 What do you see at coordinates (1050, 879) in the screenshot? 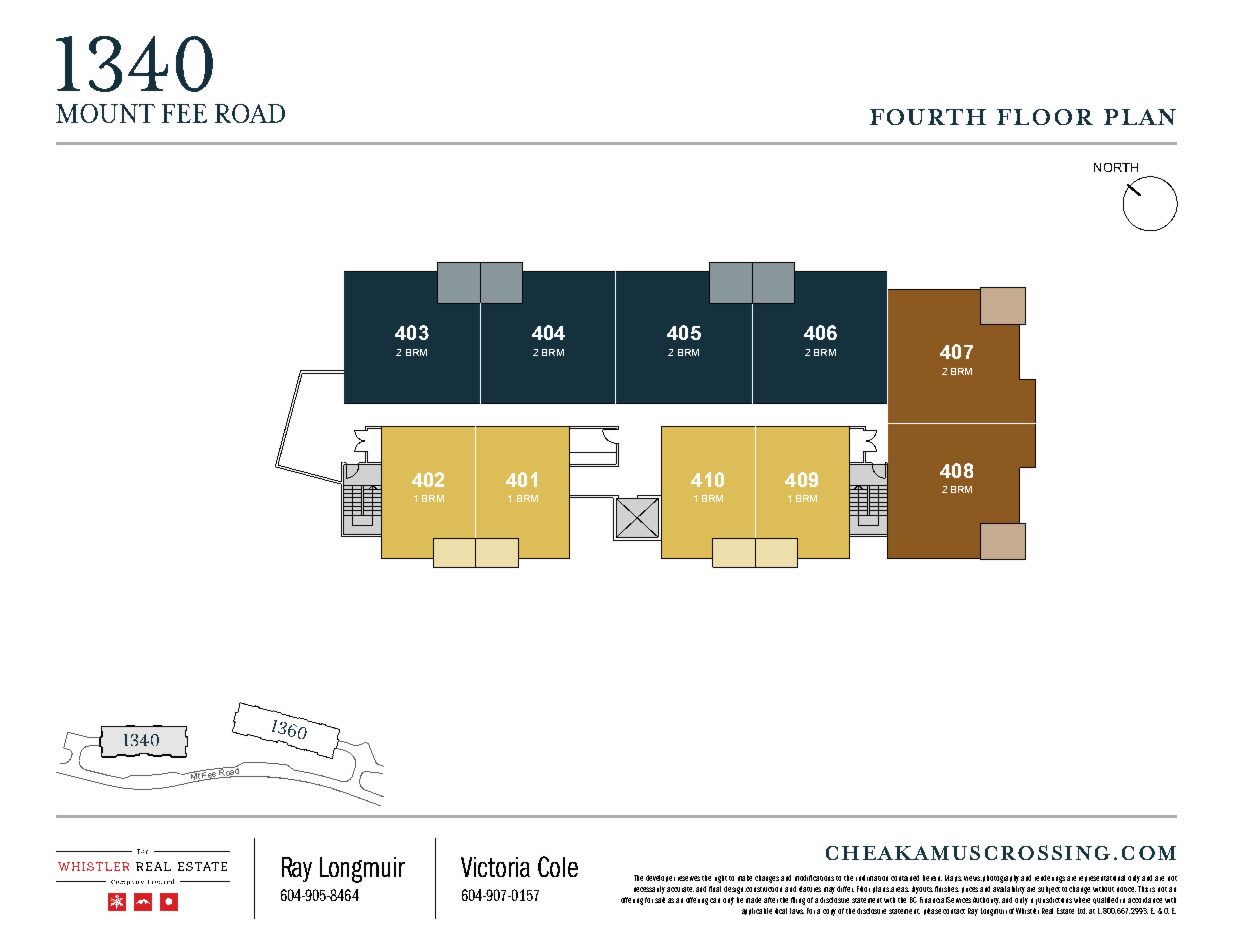
I see `renderings` at bounding box center [1050, 879].
